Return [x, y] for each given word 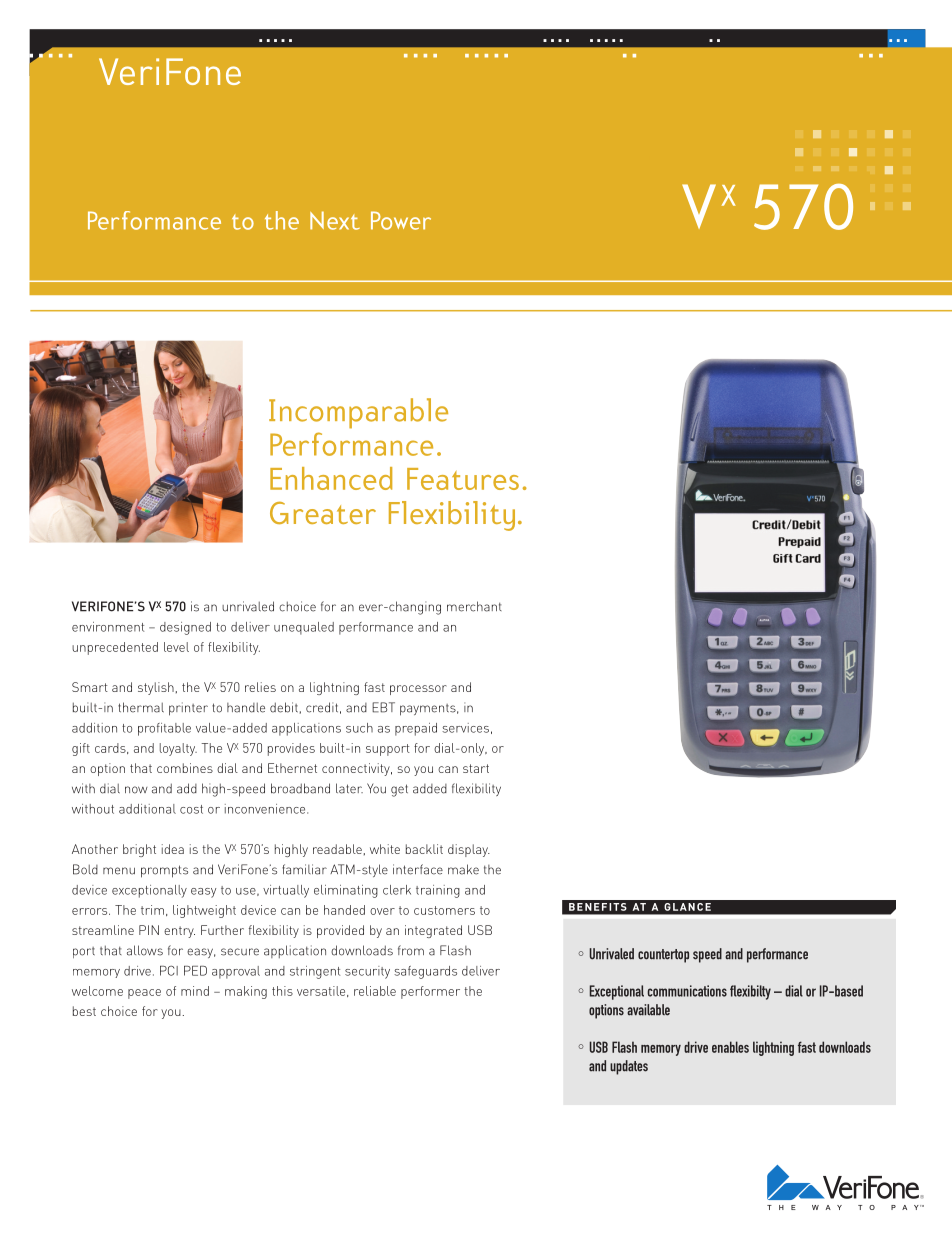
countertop [663, 956]
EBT [383, 707]
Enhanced [331, 478]
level [176, 647]
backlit [424, 849]
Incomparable [358, 413]
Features [463, 479]
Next [335, 220]
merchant [474, 606]
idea [173, 849]
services [465, 728]
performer [430, 992]
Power [401, 220]
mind [195, 991]
